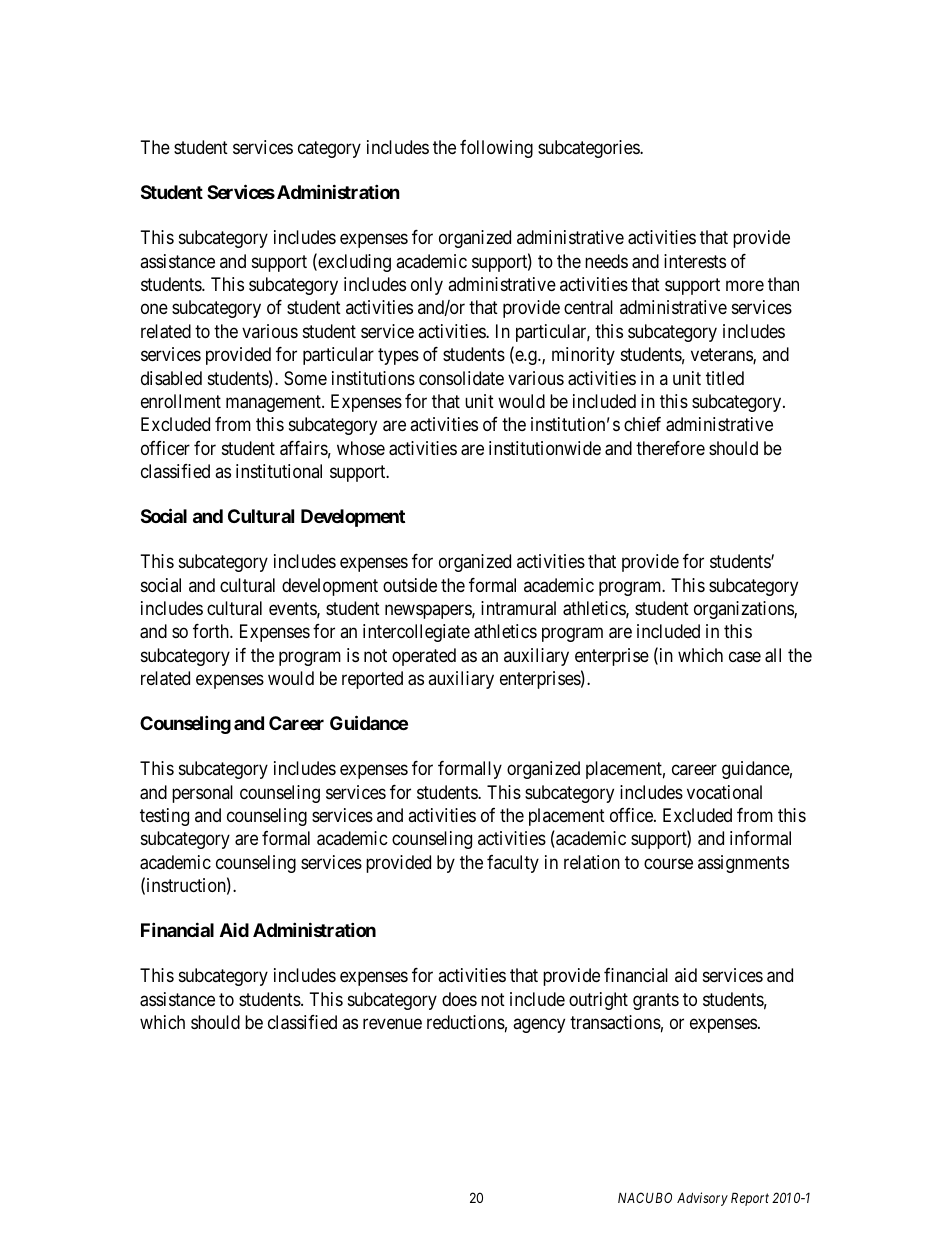 This image has width=952, height=1233. What do you see at coordinates (410, 585) in the image?
I see `outside` at bounding box center [410, 585].
